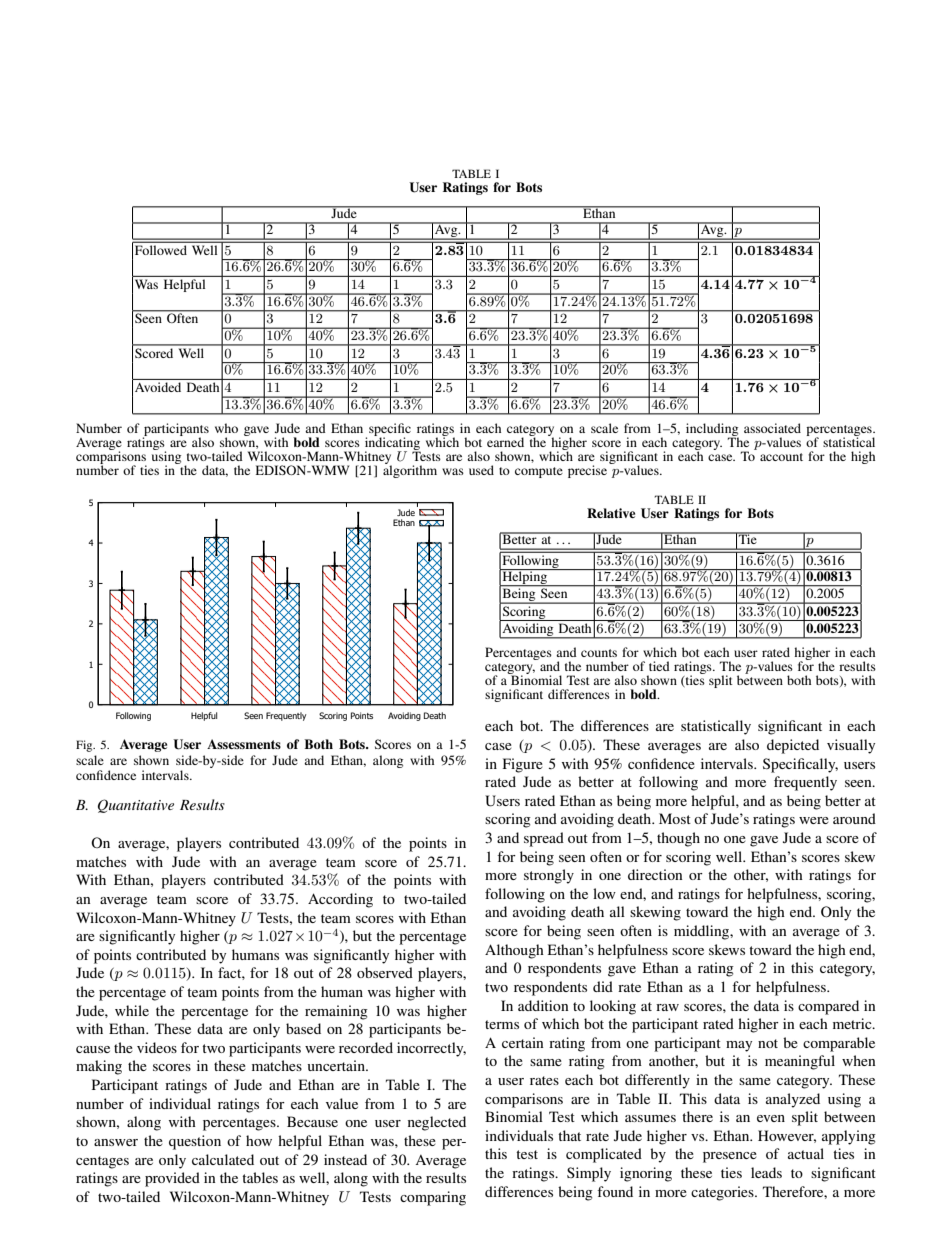 Image resolution: width=952 pixels, height=1233 pixels. Describe the element at coordinates (385, 972) in the document. I see `observed` at that location.
